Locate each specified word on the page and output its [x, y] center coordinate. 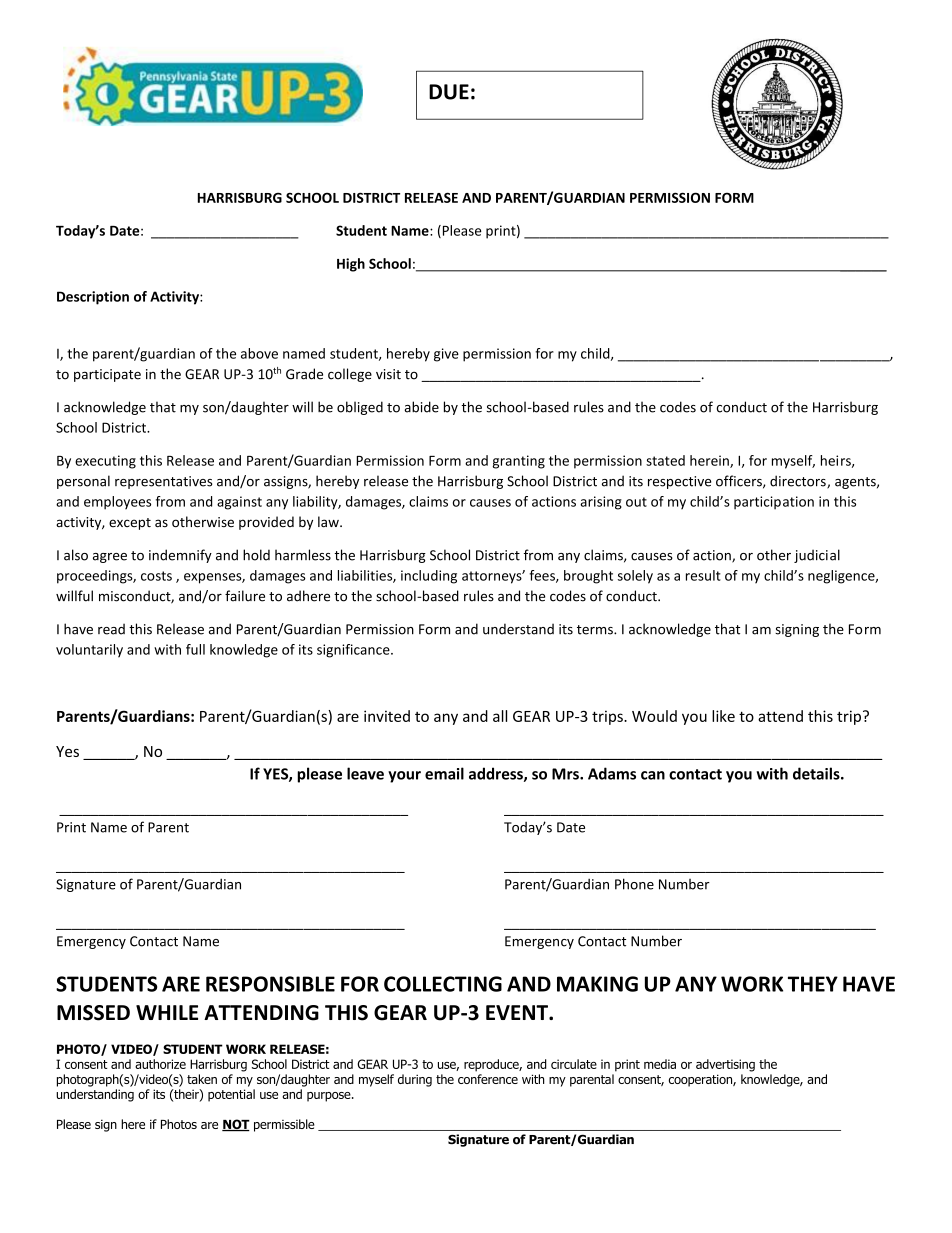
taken [202, 1079]
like [723, 716]
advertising [725, 1065]
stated [665, 460]
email [444, 773]
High [351, 265]
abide [421, 407]
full [195, 649]
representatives [163, 482]
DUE [449, 92]
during [415, 1080]
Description [93, 298]
